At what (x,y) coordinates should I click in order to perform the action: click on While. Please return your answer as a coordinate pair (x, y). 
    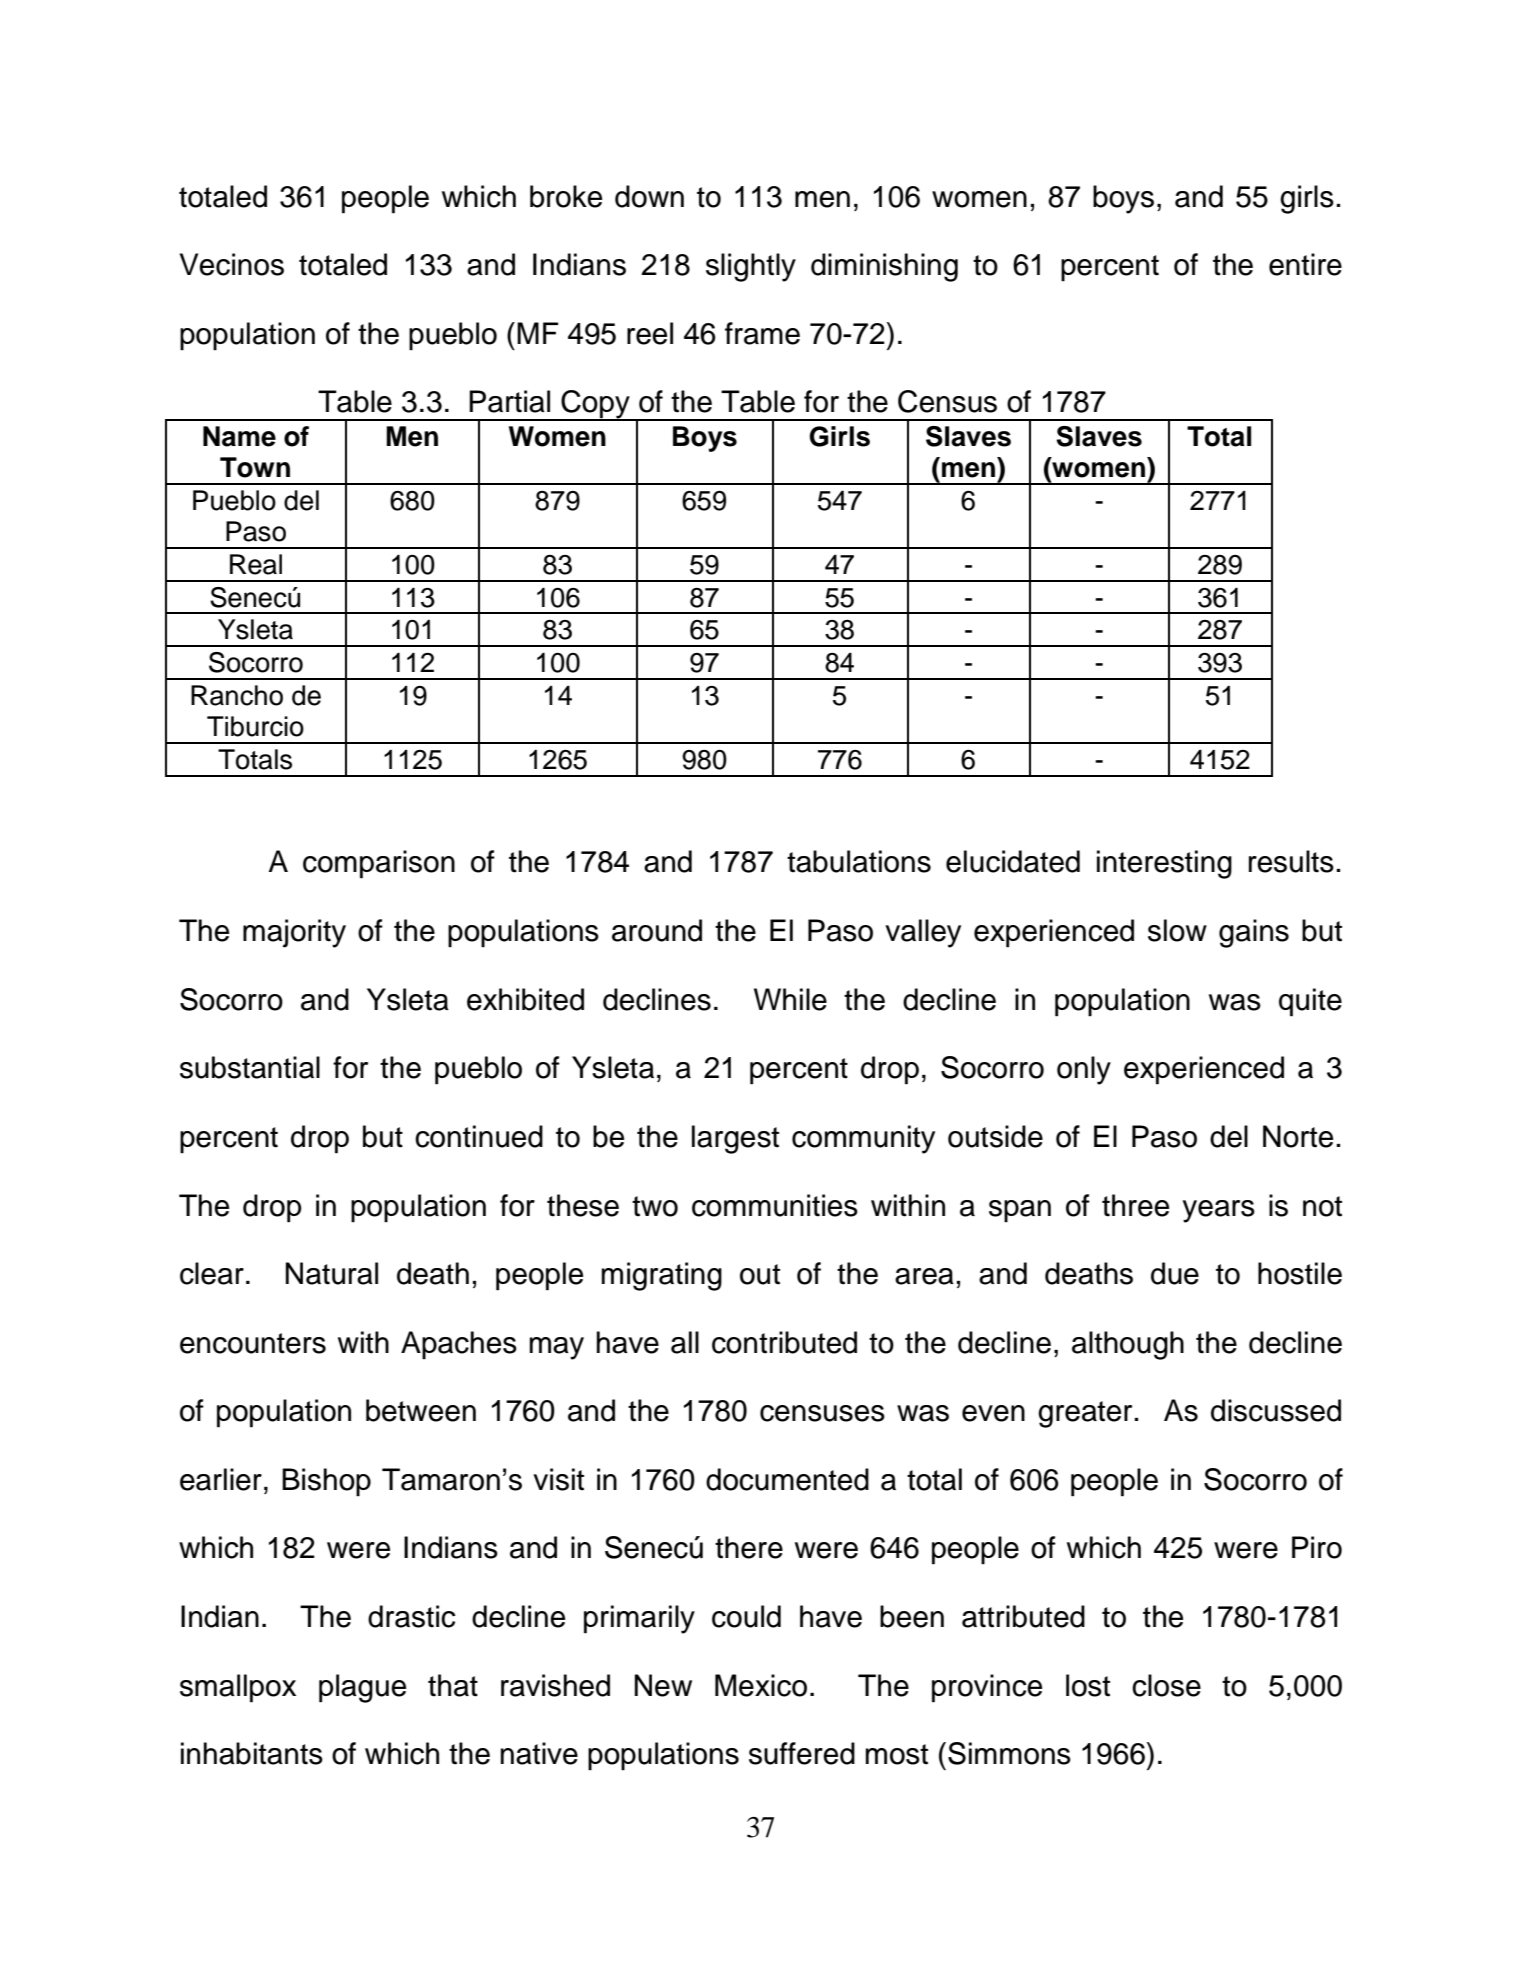
    Looking at the image, I should click on (790, 999).
